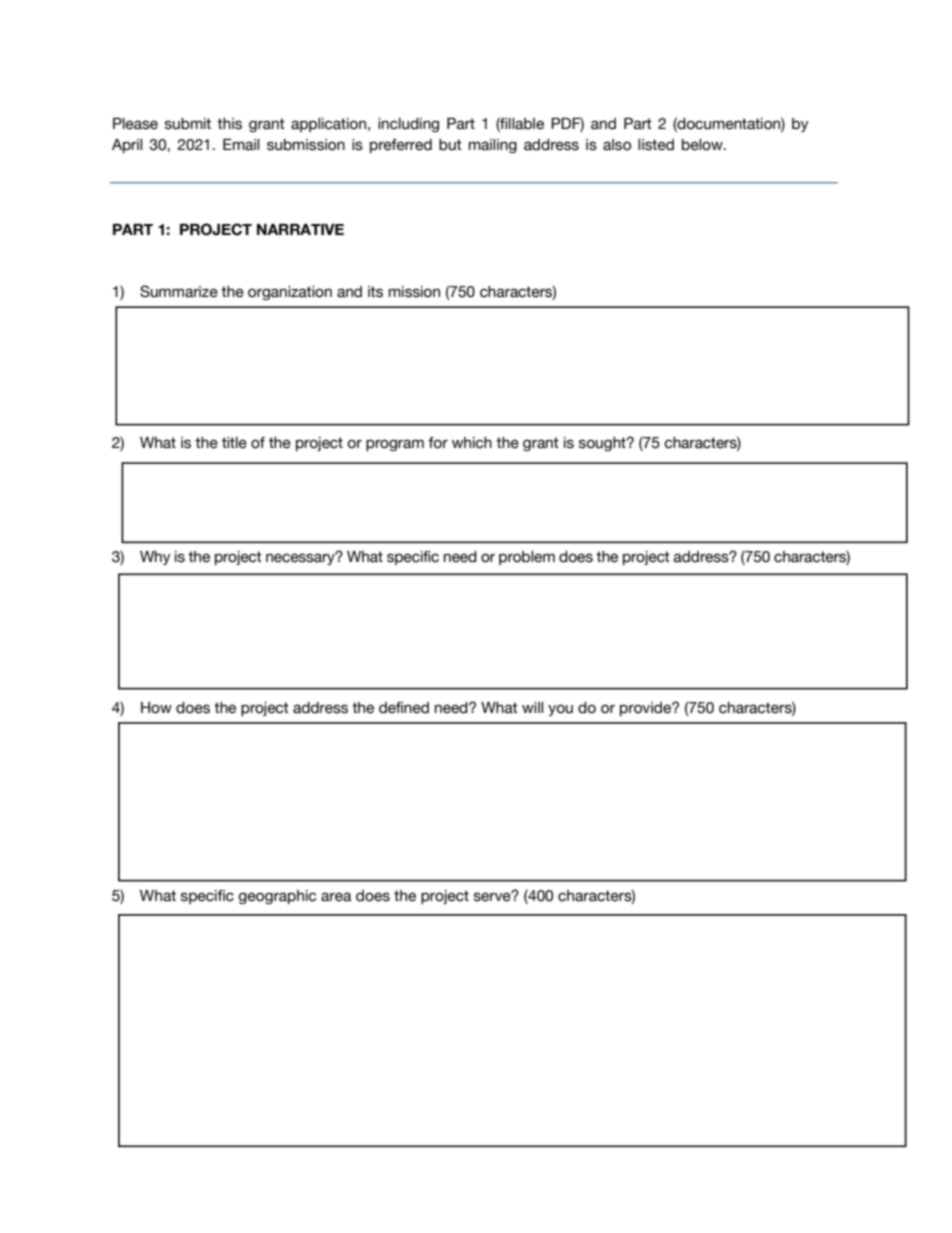  I want to click on also, so click(617, 145).
